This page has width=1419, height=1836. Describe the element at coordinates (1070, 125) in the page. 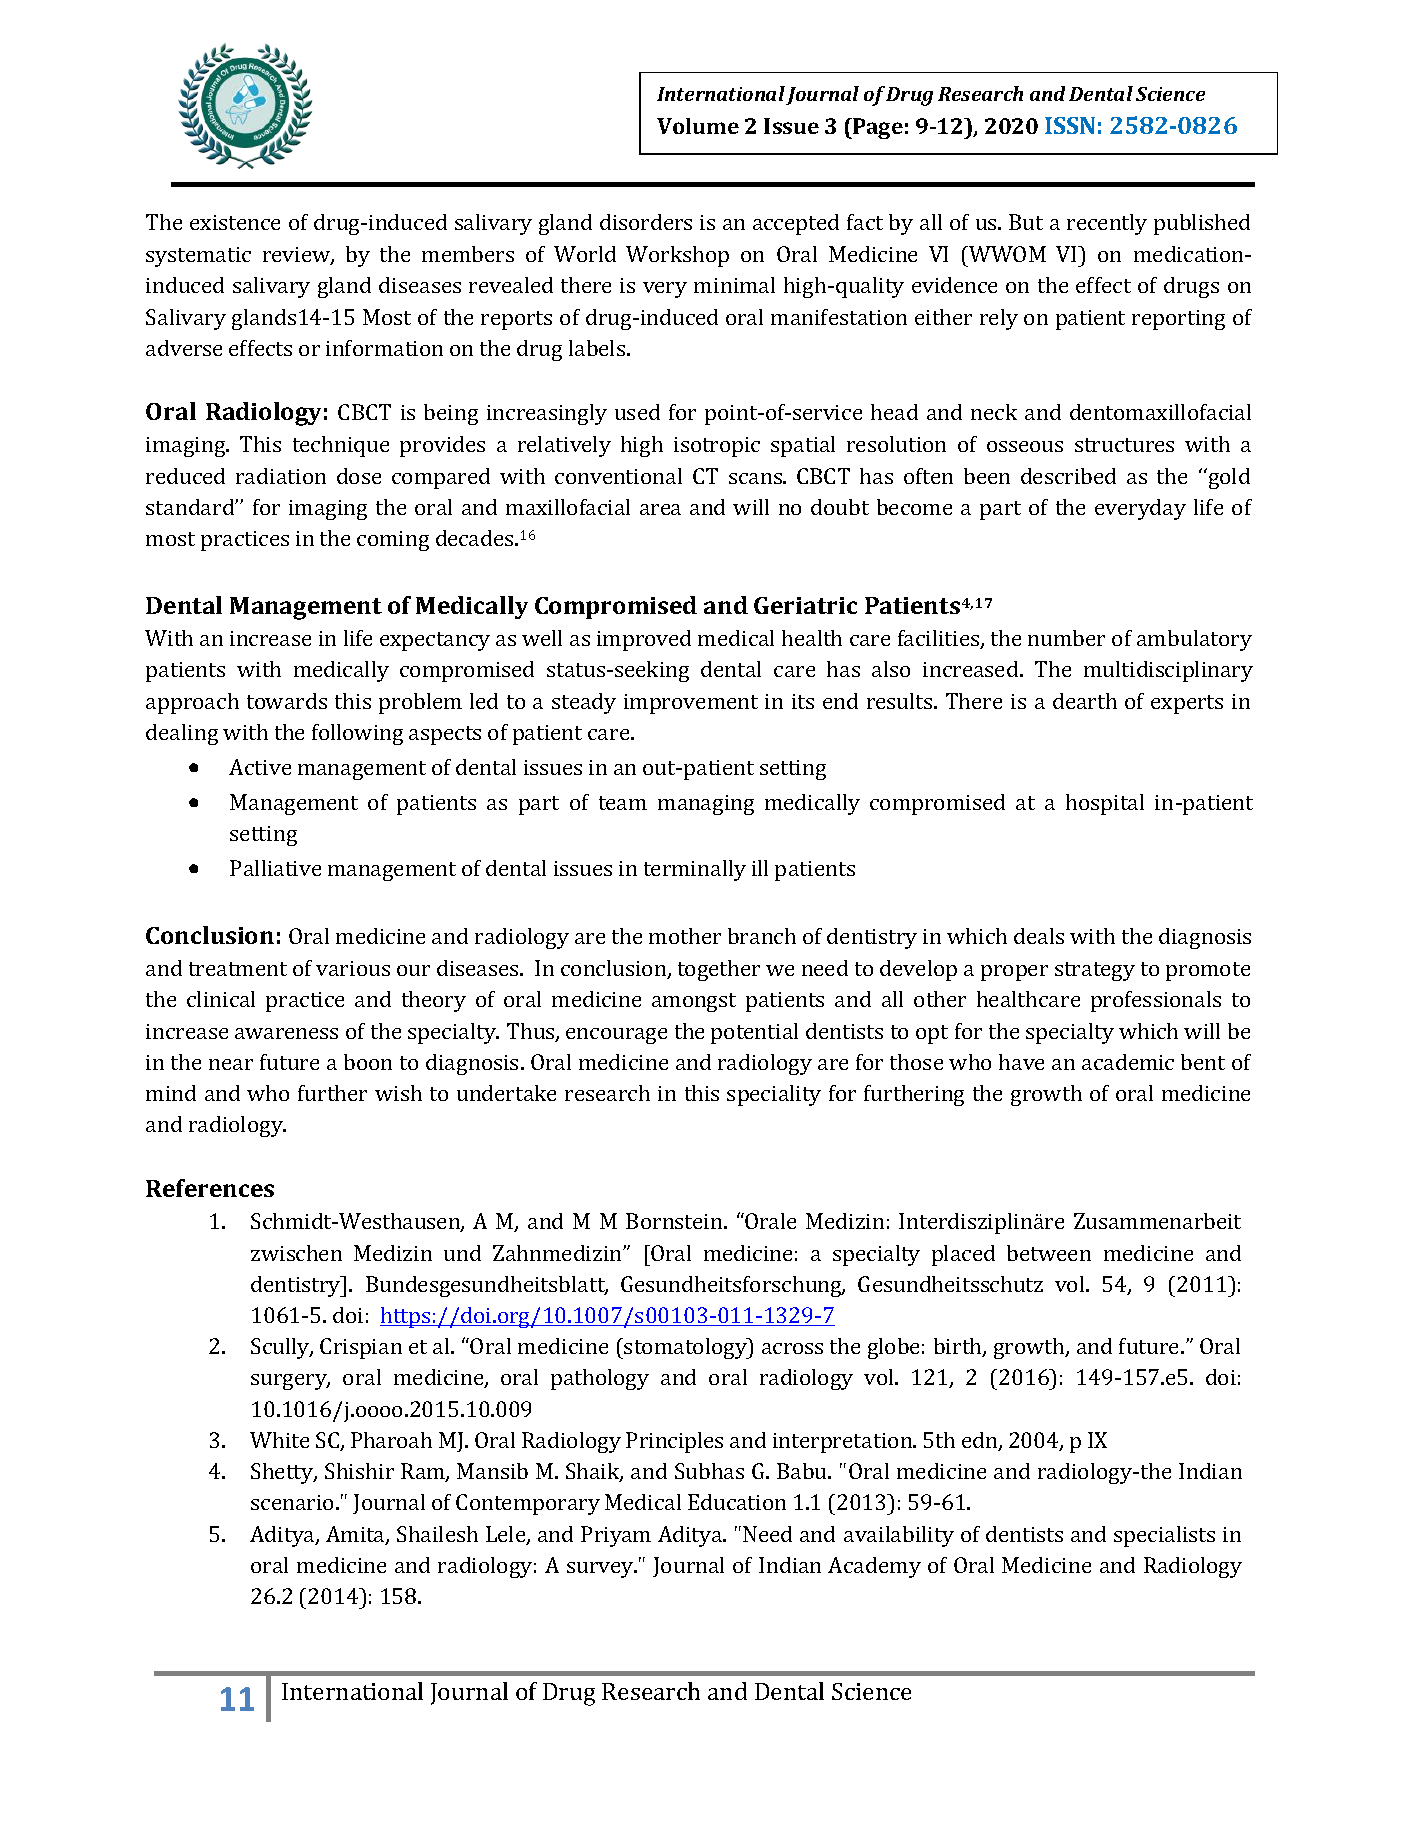

I see `ISSN` at that location.
